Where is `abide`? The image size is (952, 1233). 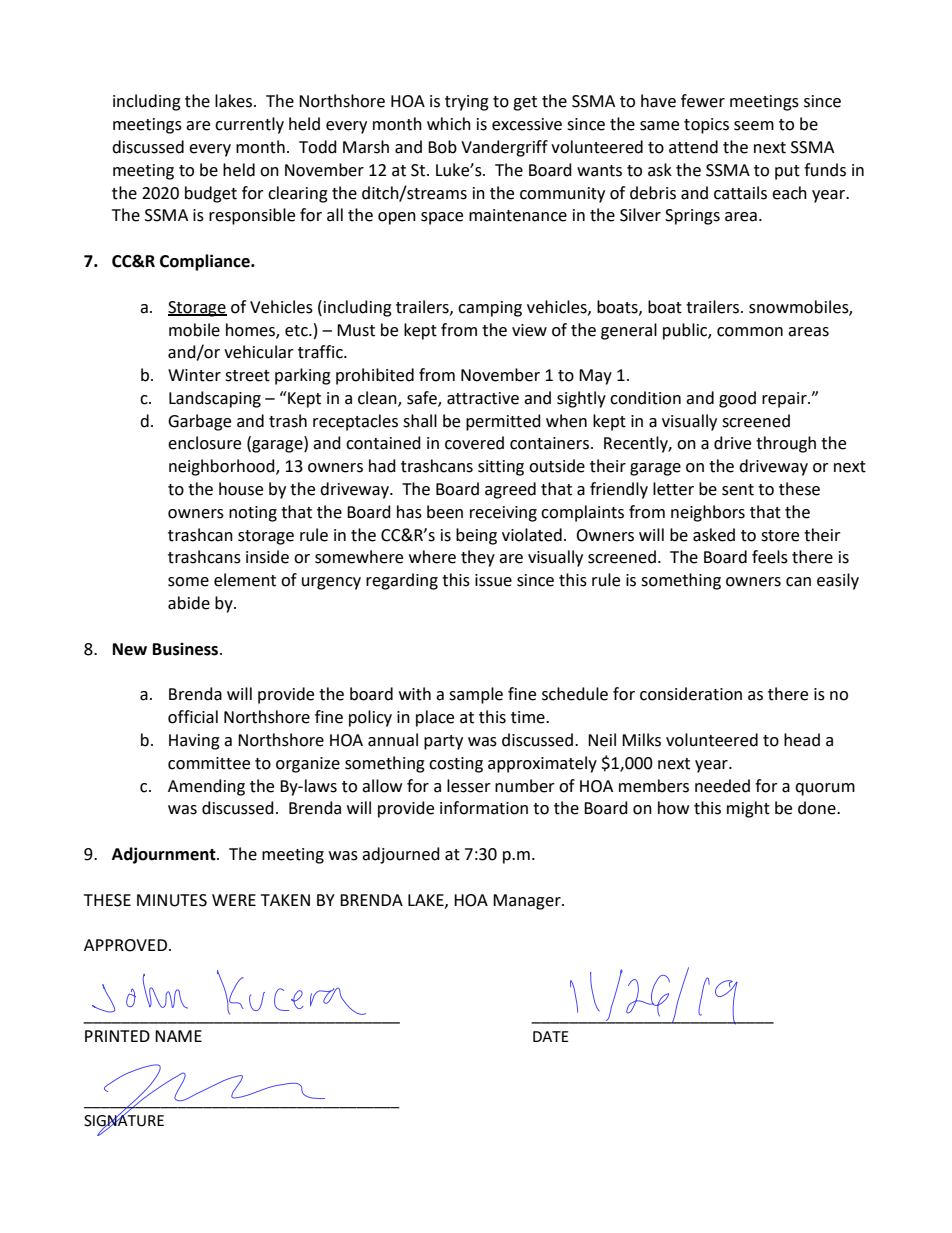 abide is located at coordinates (189, 603).
